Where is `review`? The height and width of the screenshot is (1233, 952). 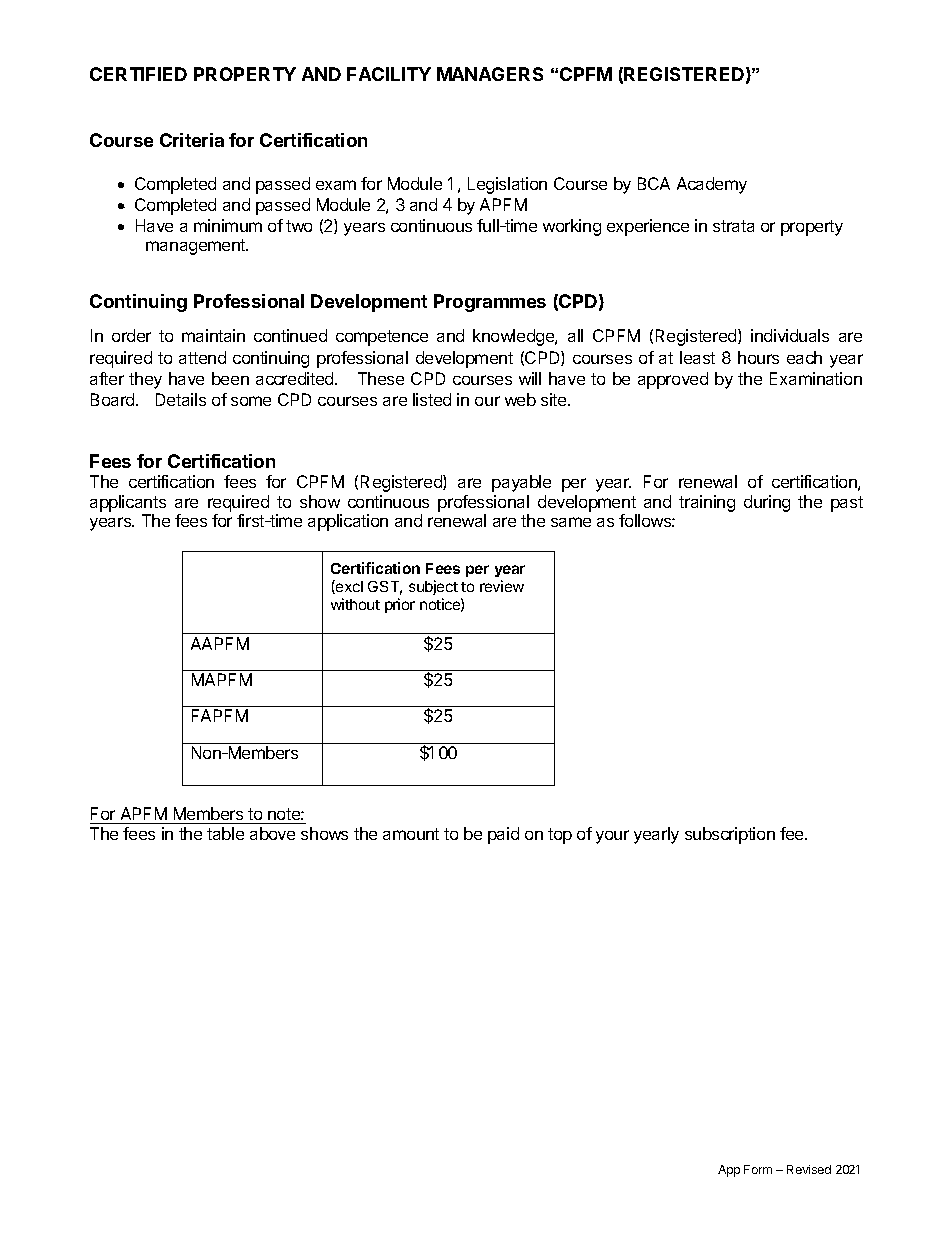 review is located at coordinates (502, 586).
